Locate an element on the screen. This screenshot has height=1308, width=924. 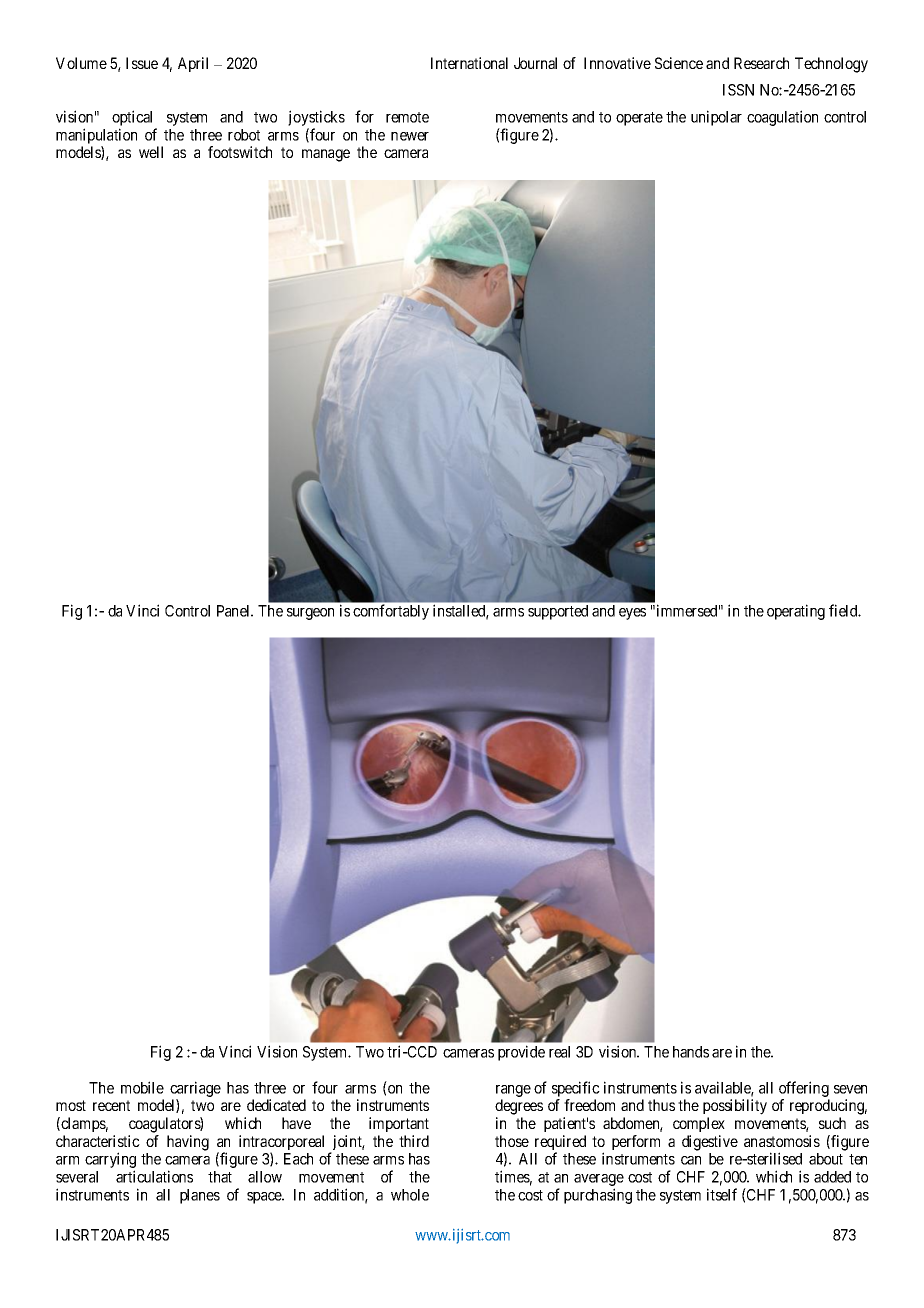
optical is located at coordinates (134, 119).
